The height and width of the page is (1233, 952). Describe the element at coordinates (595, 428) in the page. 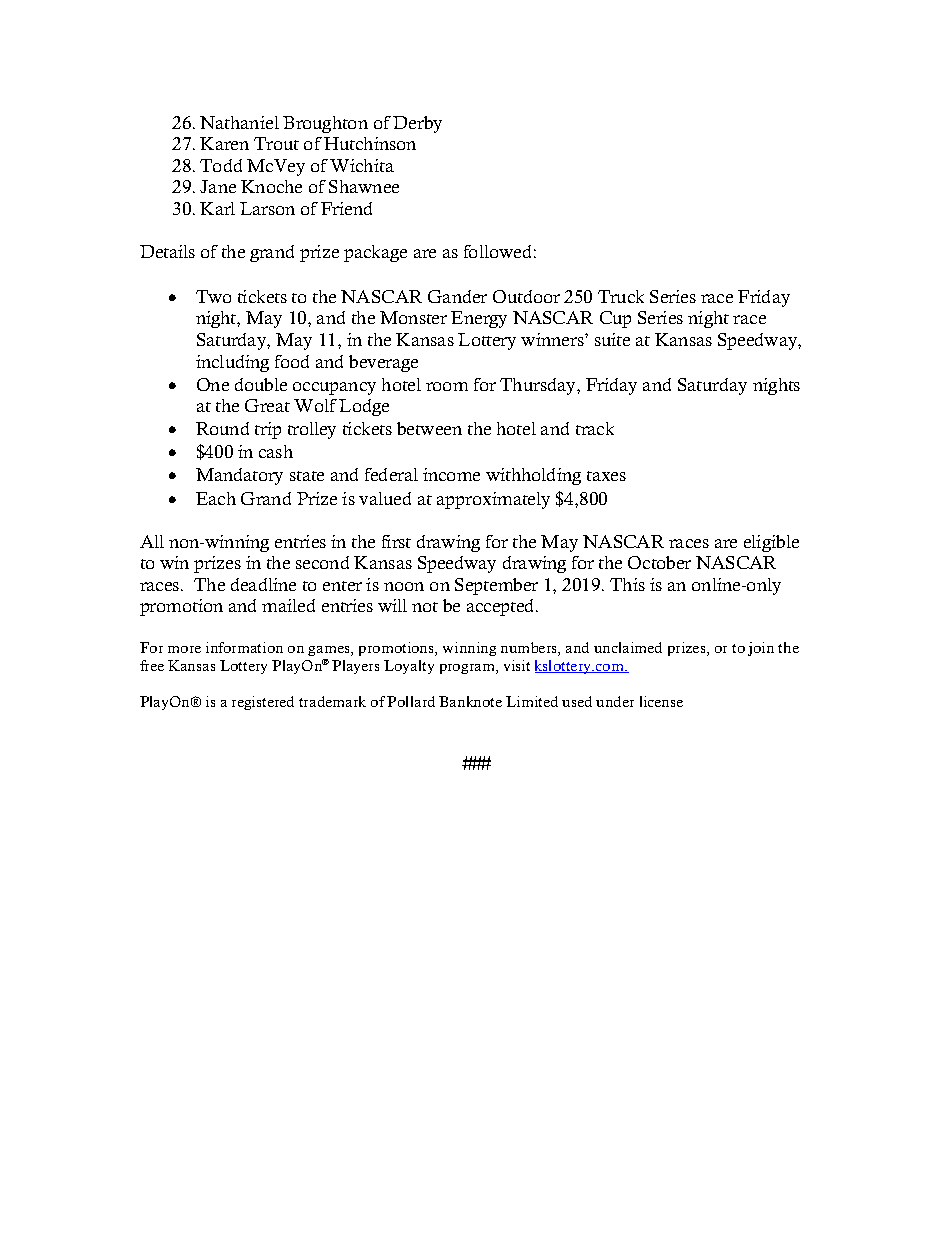

I see `track` at that location.
